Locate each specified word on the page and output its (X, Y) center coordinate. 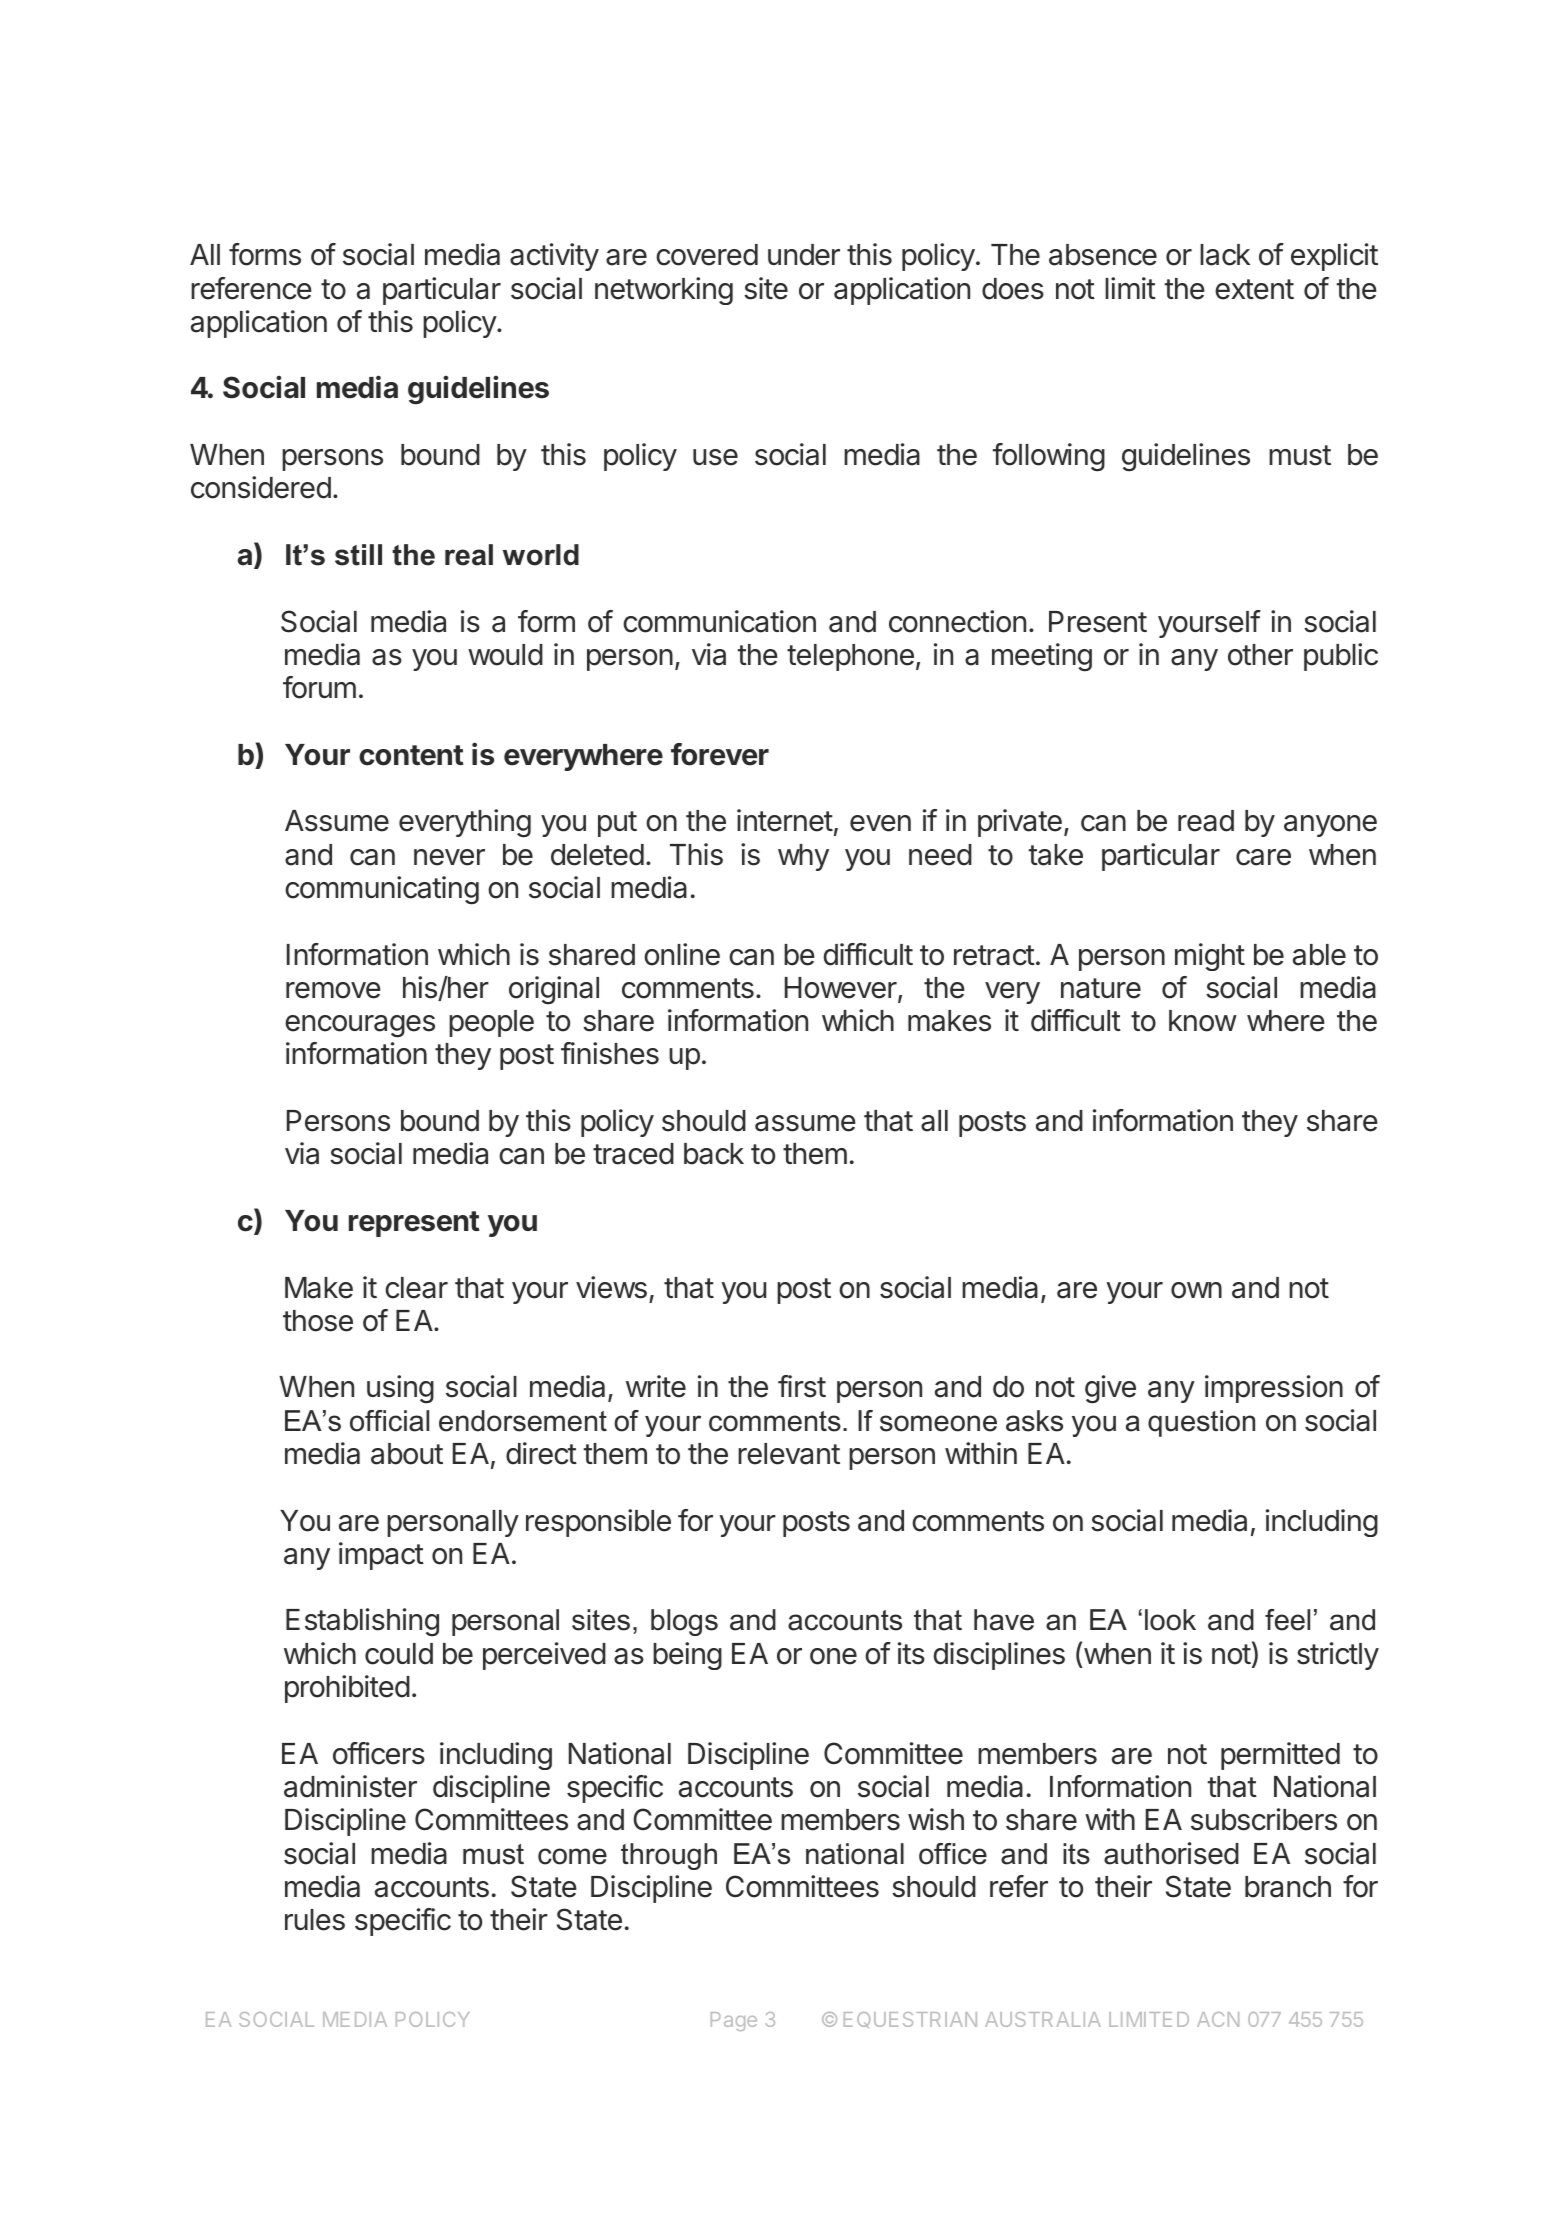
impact (381, 1556)
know (1203, 1021)
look (1170, 1620)
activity (554, 257)
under (804, 255)
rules (315, 1920)
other (1260, 655)
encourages (360, 1026)
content (411, 755)
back (714, 1154)
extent (1254, 289)
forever (720, 754)
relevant (789, 1454)
